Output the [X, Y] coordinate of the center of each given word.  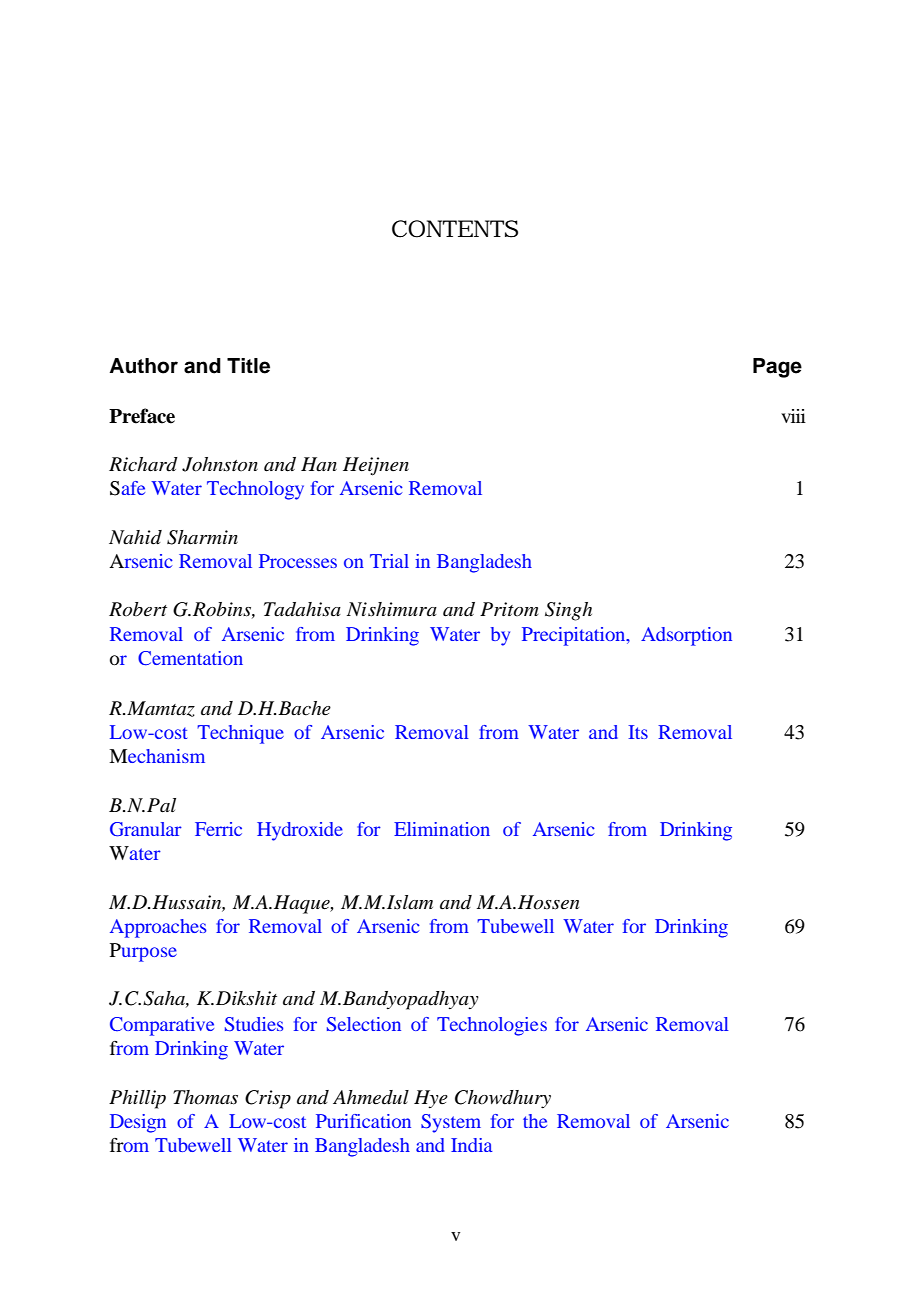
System [451, 1123]
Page [777, 368]
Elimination [442, 829]
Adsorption [686, 636]
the [535, 1121]
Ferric [218, 829]
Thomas [205, 1097]
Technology [255, 490]
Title [248, 366]
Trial [389, 561]
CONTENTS [455, 229]
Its [638, 732]
